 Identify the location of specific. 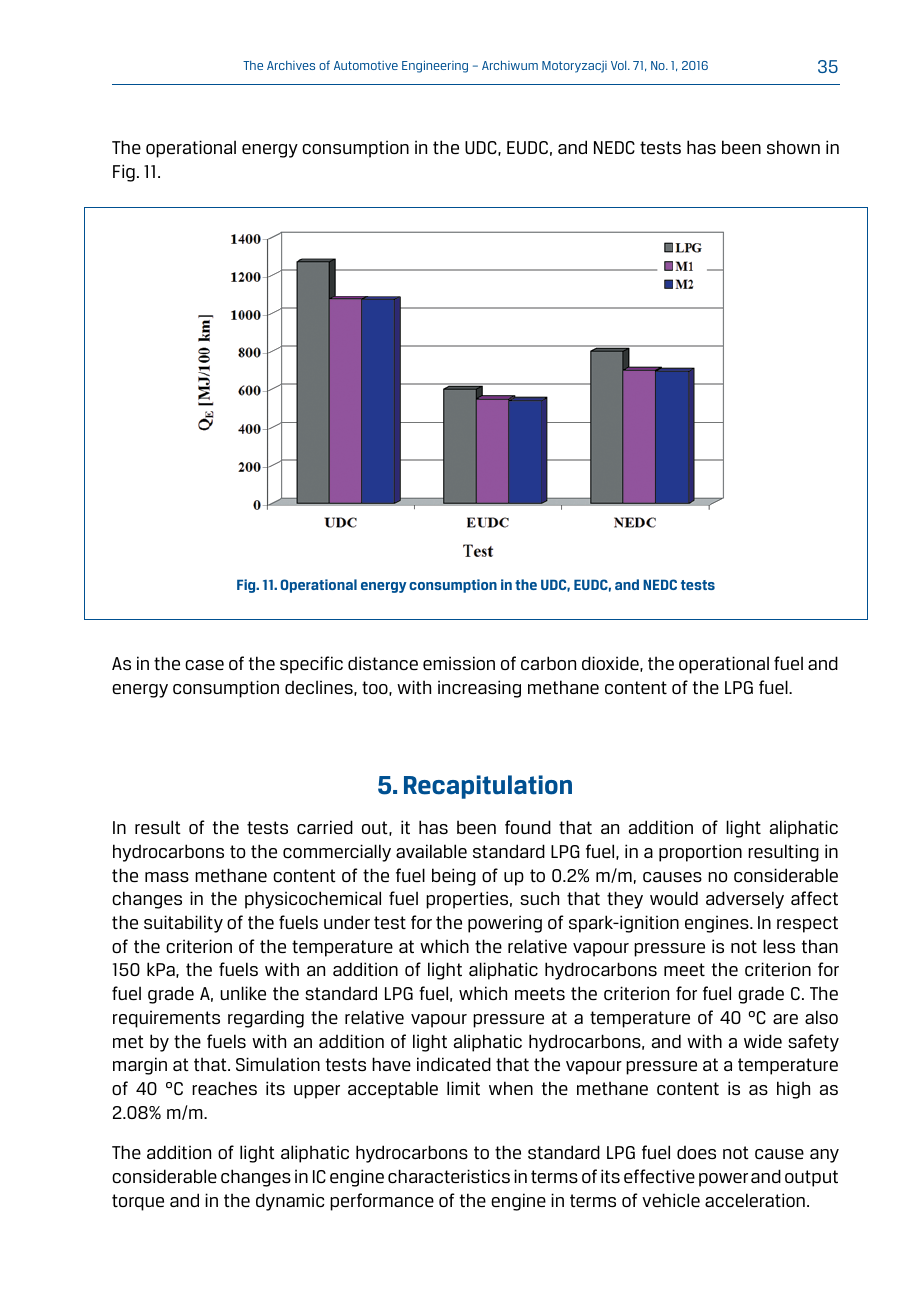
(311, 665).
